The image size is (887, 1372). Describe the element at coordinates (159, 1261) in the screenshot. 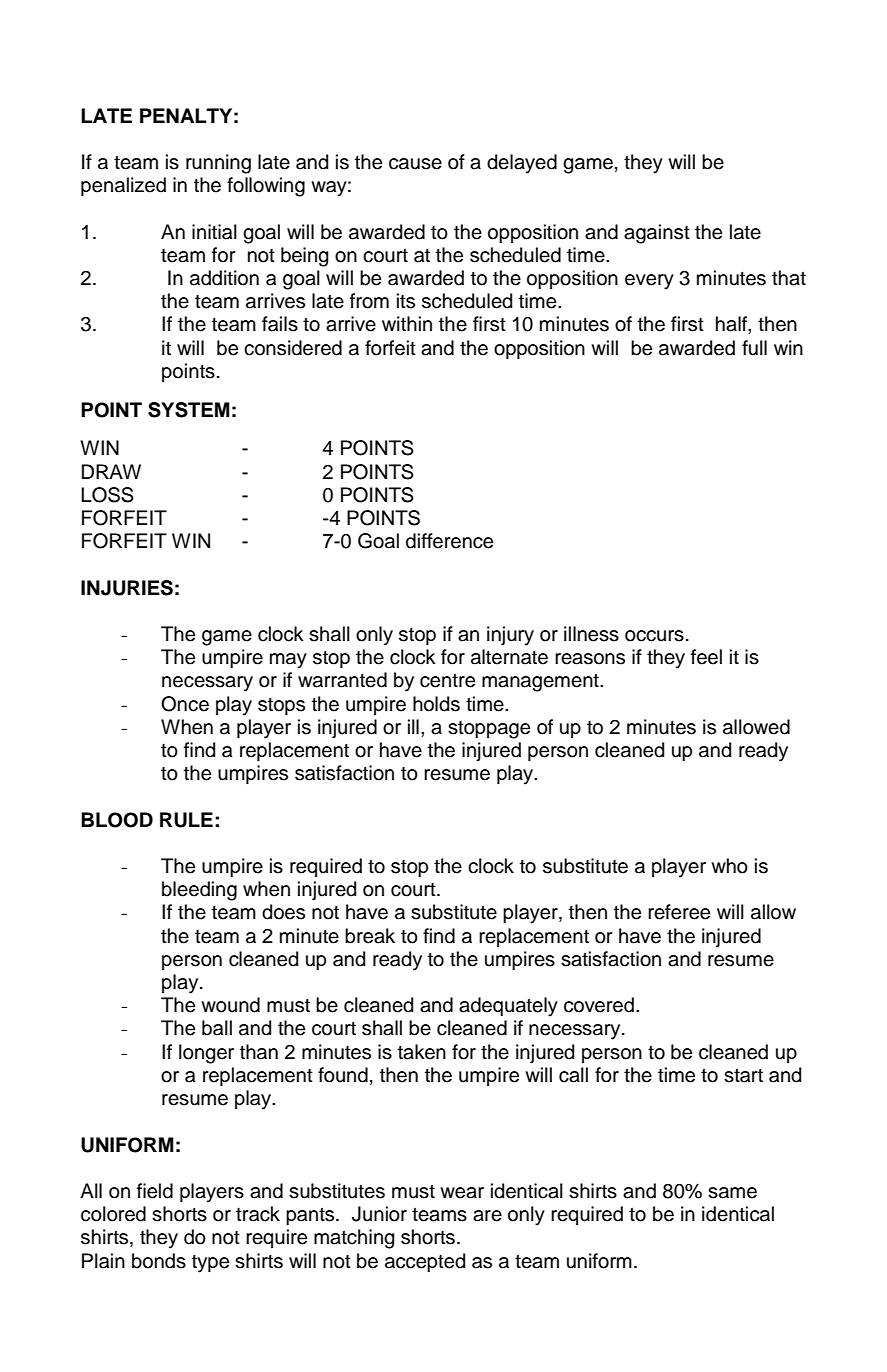

I see `bonds` at that location.
